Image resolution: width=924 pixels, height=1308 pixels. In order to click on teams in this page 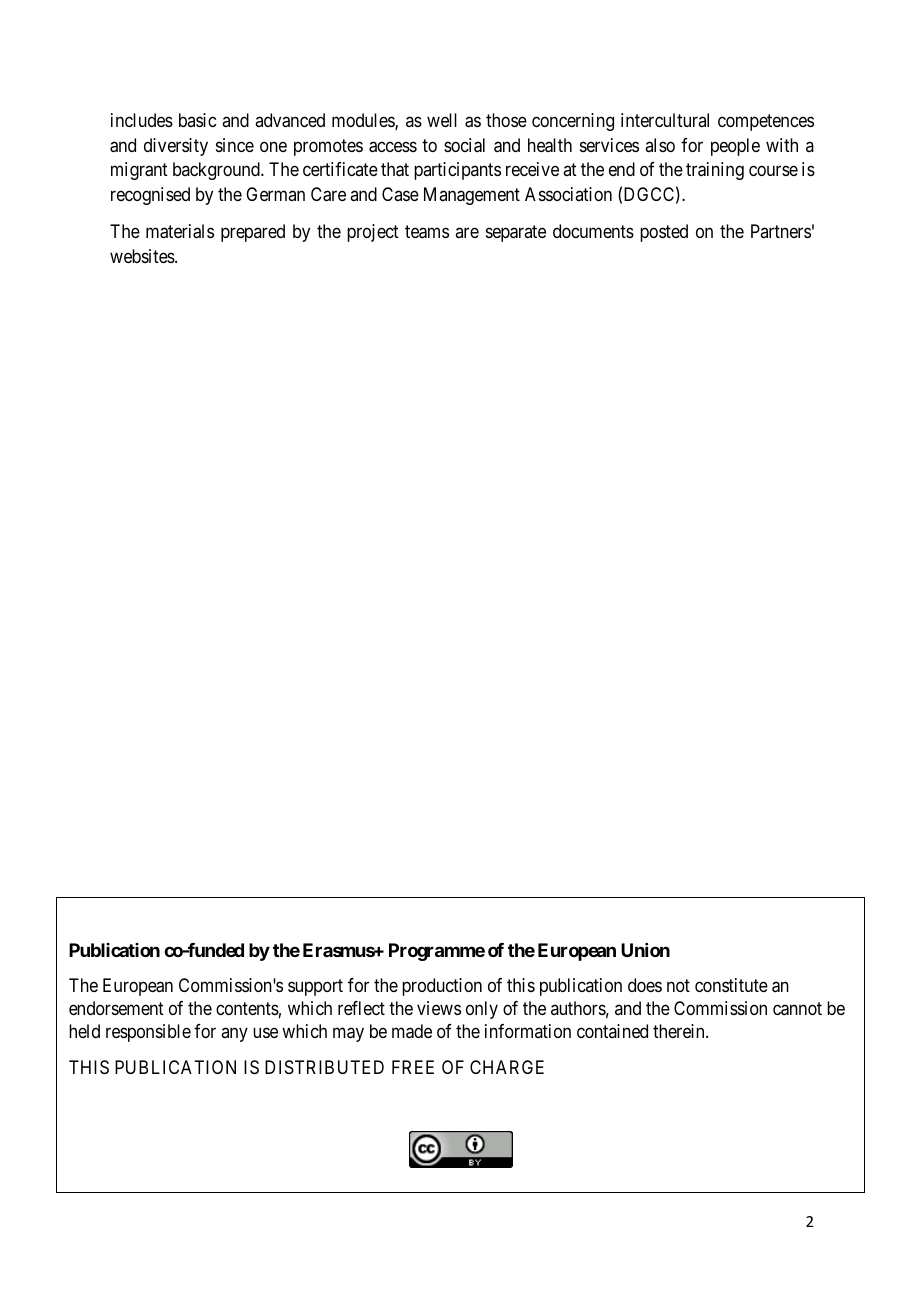, I will do `click(427, 232)`.
